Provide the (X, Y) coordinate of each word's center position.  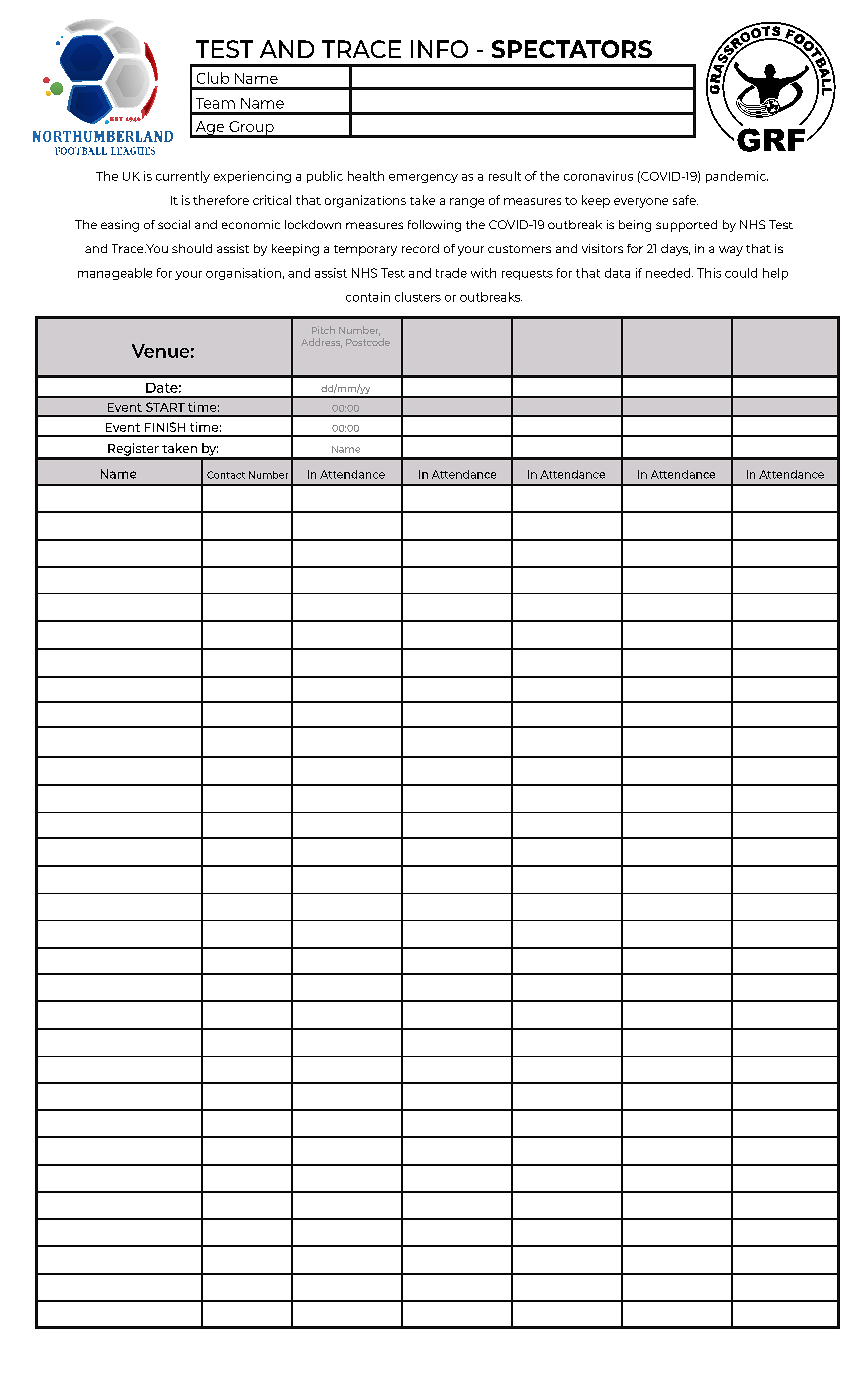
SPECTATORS (572, 49)
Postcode (368, 342)
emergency (423, 178)
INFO (439, 49)
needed (669, 273)
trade (451, 273)
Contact (226, 475)
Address (321, 343)
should (192, 248)
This (709, 273)
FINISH (165, 427)
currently (183, 177)
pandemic (737, 177)
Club (213, 78)
